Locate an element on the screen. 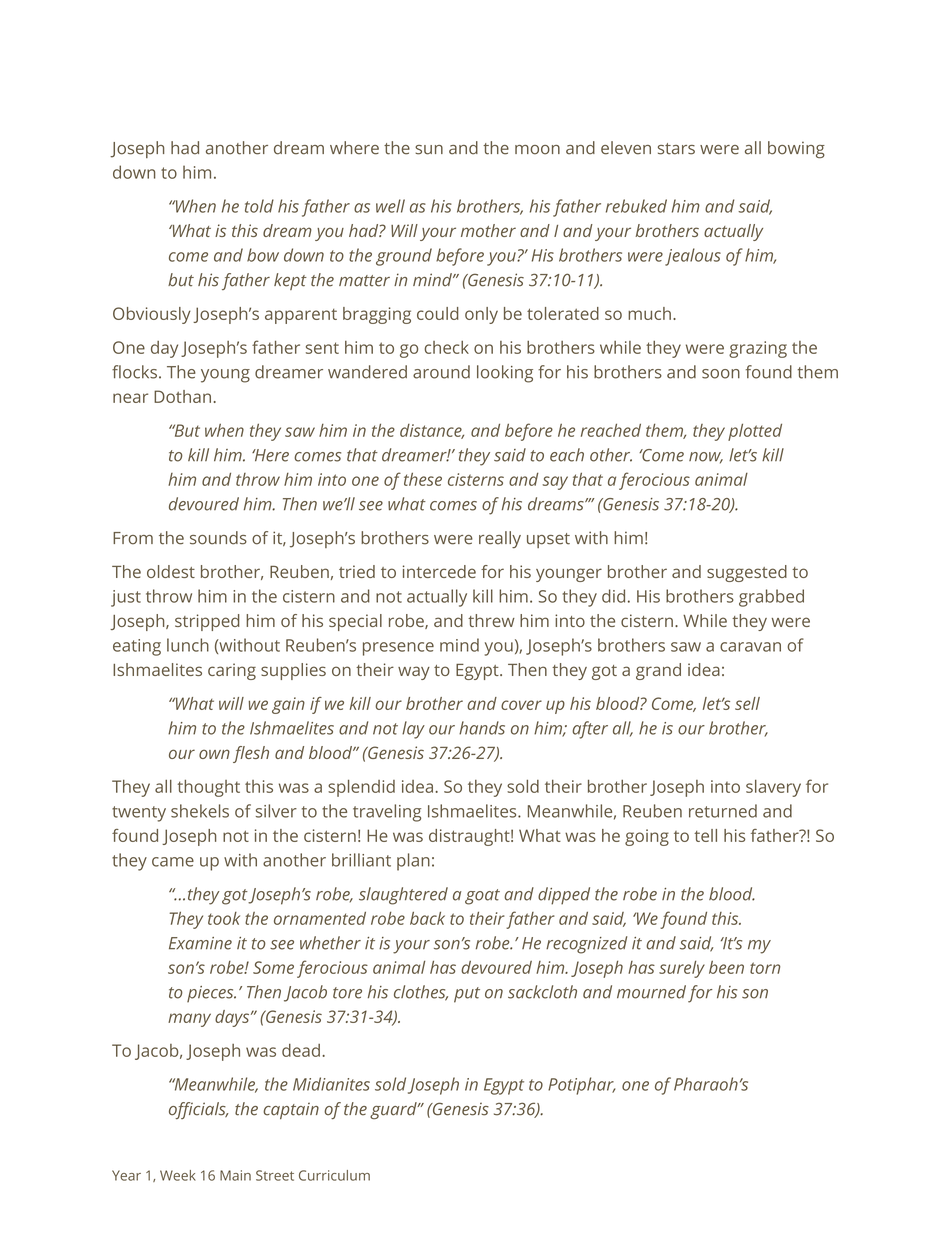 The width and height of the screenshot is (952, 1233). plan is located at coordinates (413, 862).
